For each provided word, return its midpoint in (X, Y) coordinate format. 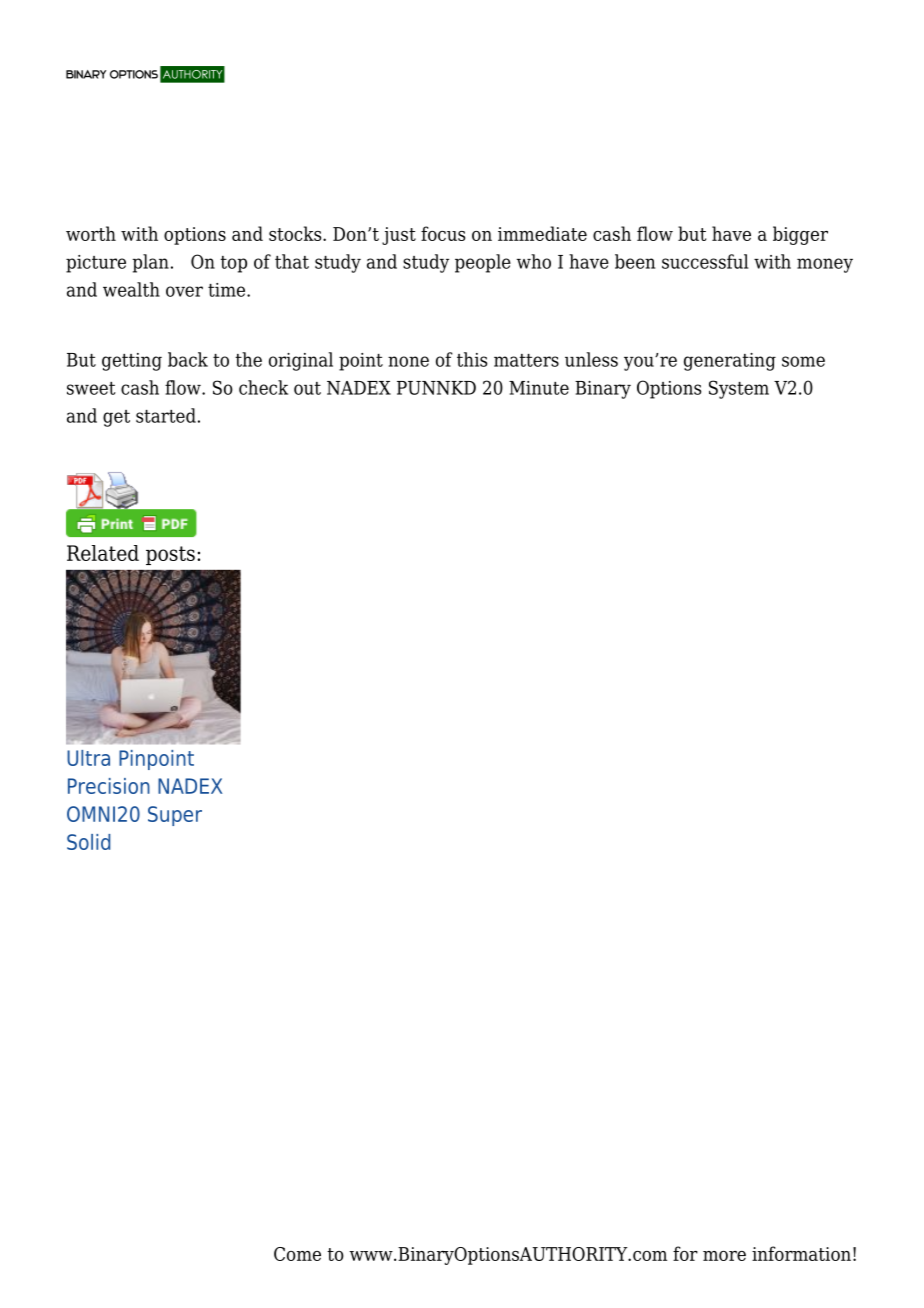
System (739, 389)
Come (297, 1254)
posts (170, 555)
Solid (88, 842)
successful (705, 261)
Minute (539, 388)
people (483, 263)
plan (150, 263)
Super (175, 816)
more (724, 1256)
